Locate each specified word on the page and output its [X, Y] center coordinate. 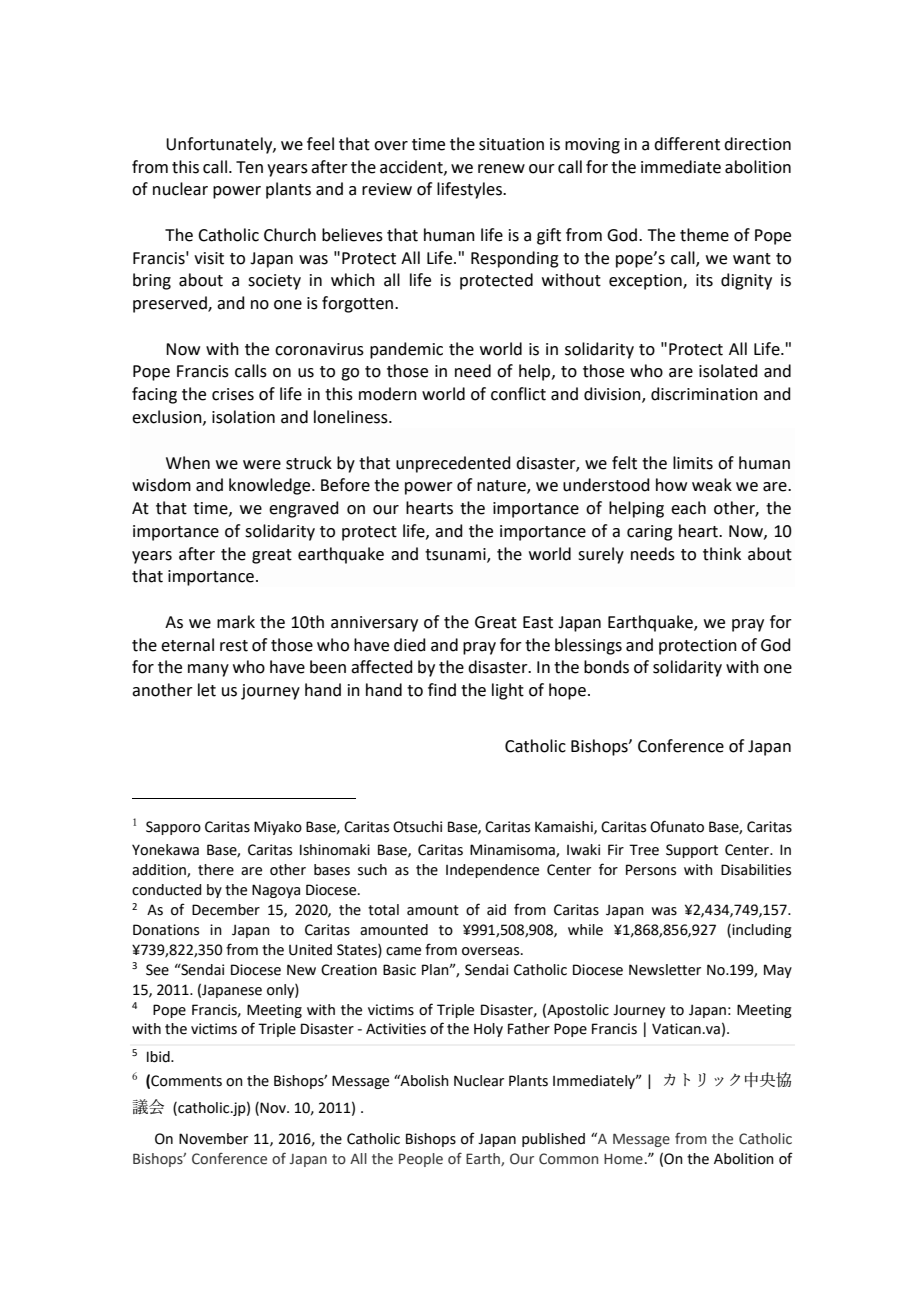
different [687, 144]
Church [290, 235]
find [442, 690]
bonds [606, 667]
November [213, 1139]
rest [234, 646]
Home [623, 1159]
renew [501, 169]
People [421, 1160]
